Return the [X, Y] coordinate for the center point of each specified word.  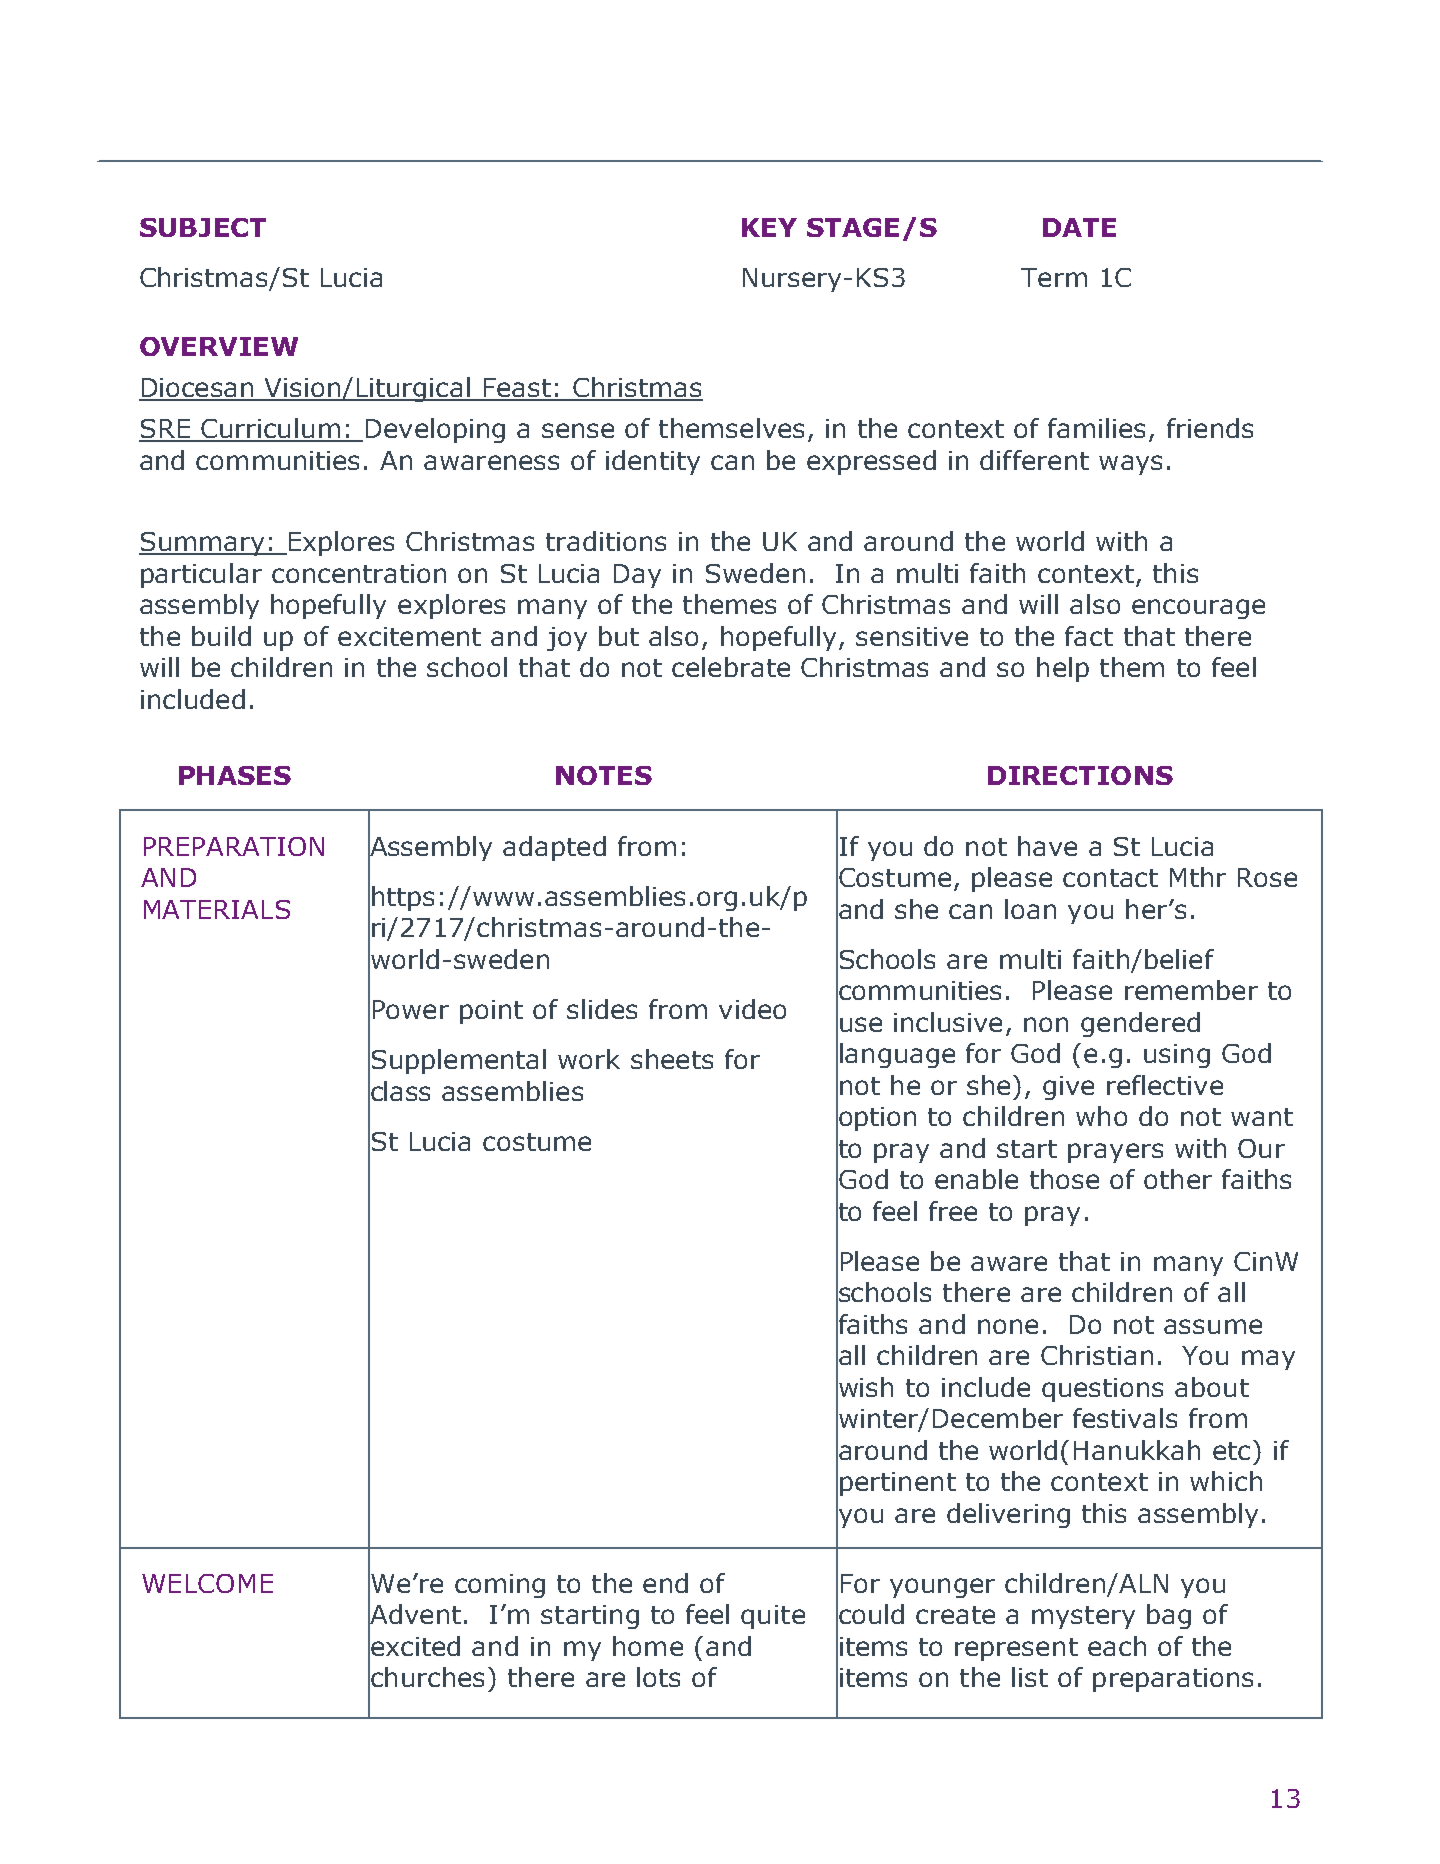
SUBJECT [203, 227]
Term [1054, 277]
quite [773, 1617]
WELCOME [207, 1583]
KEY [769, 227]
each [1117, 1646]
